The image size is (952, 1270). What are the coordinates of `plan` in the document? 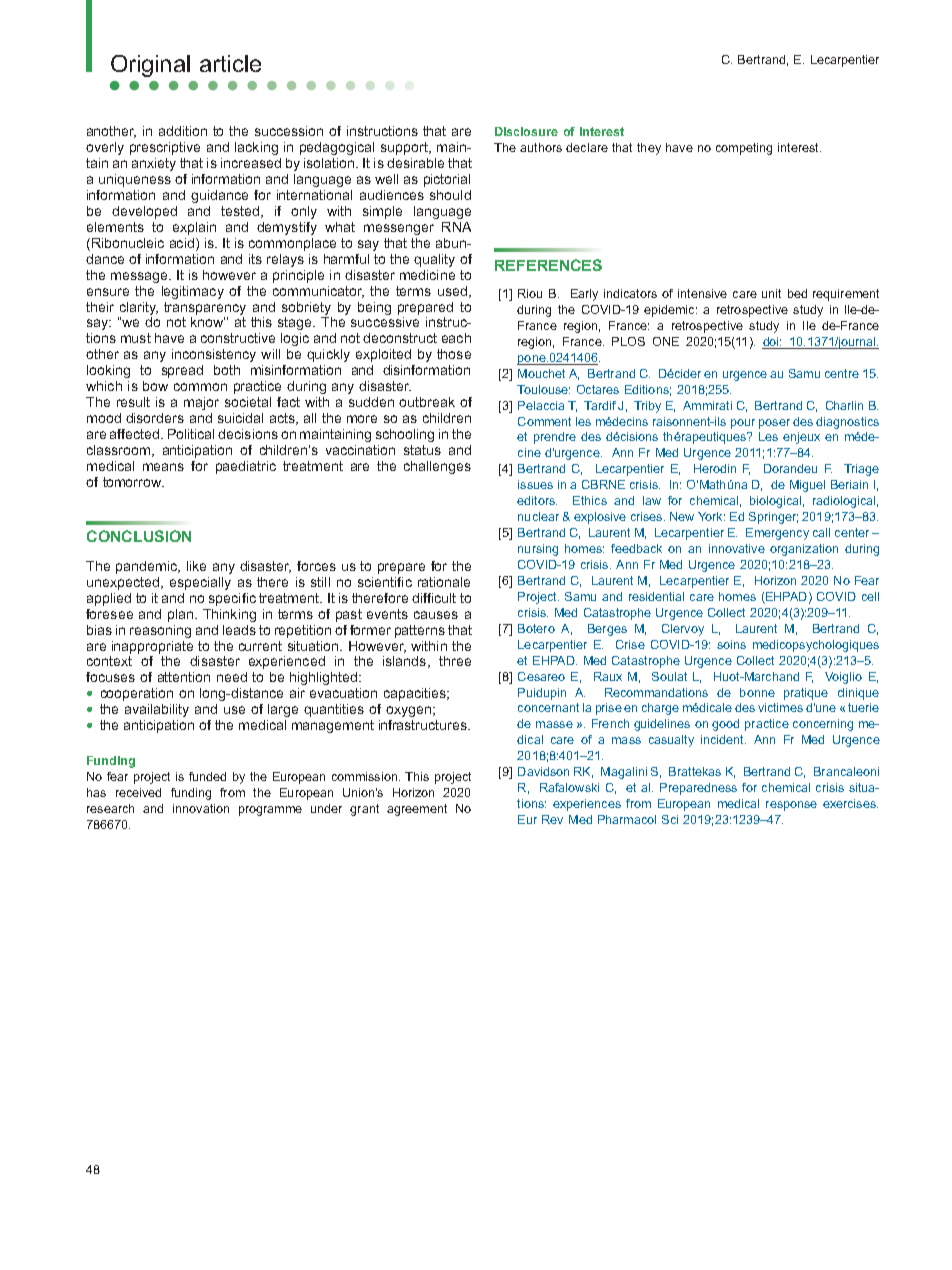 It's located at (182, 615).
